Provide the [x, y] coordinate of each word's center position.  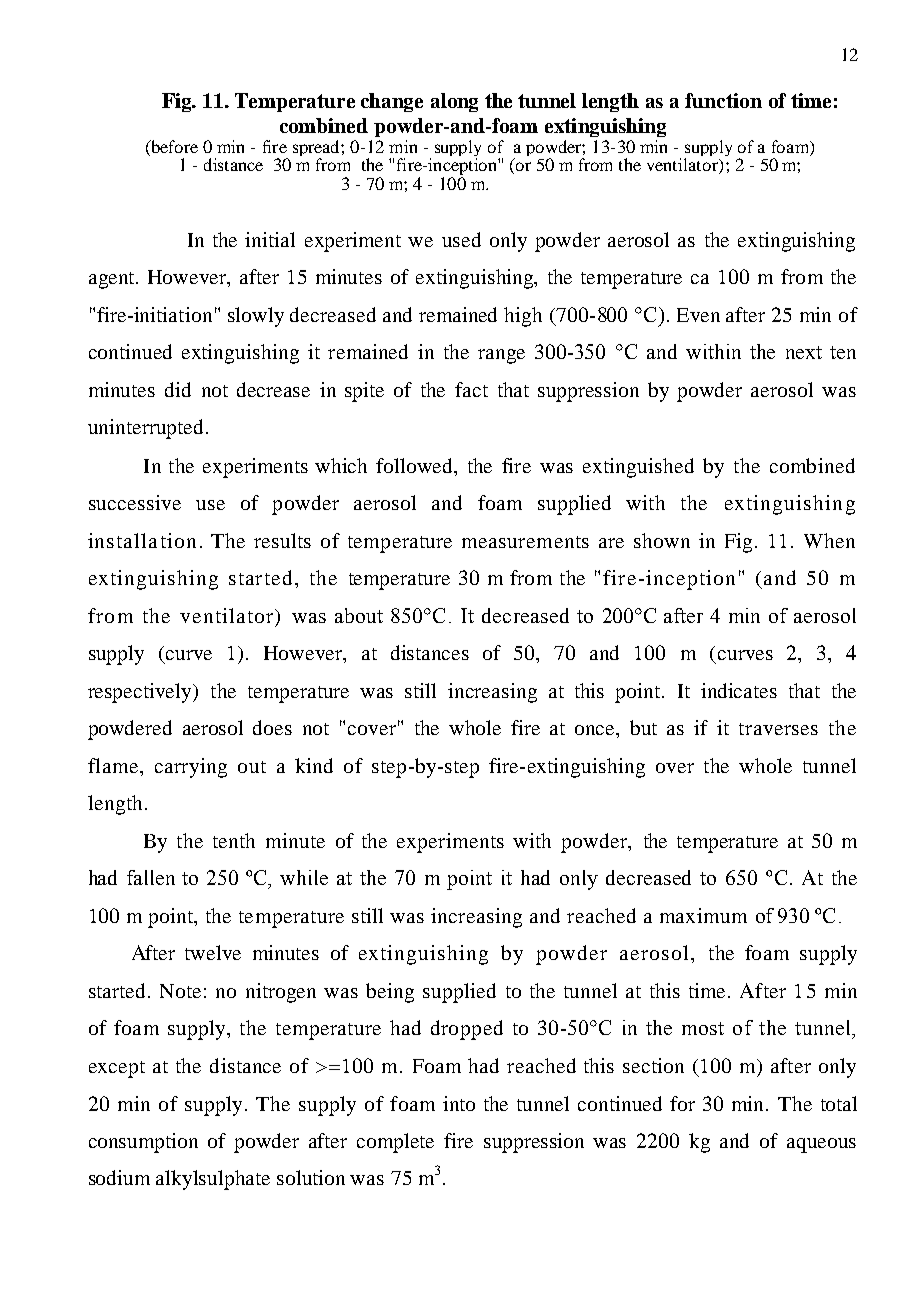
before [173, 146]
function [723, 100]
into [459, 1103]
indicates [739, 690]
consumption [143, 1143]
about [359, 615]
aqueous [821, 1145]
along [454, 102]
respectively [141, 693]
